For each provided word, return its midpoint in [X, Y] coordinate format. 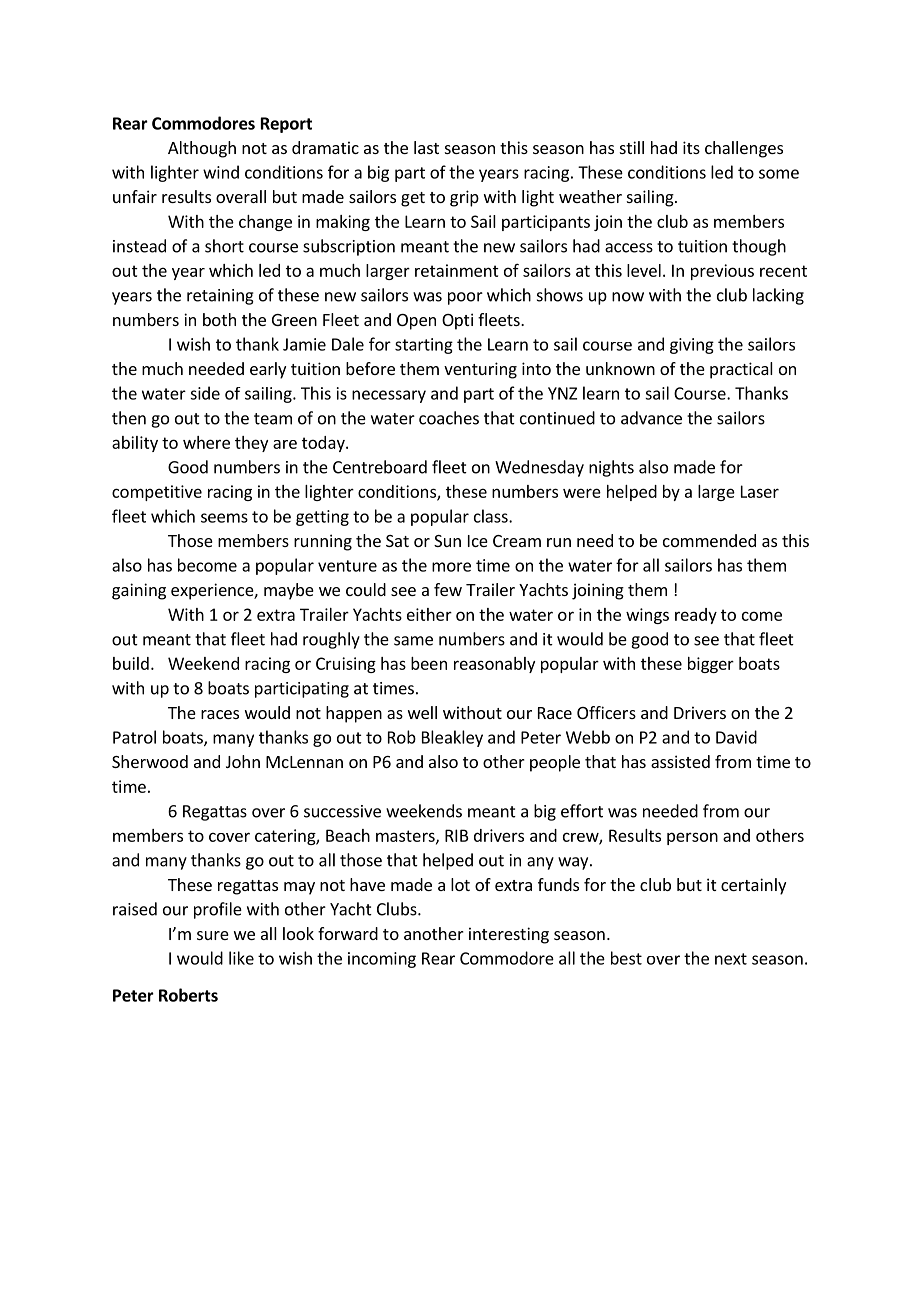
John [243, 761]
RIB [457, 835]
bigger [711, 665]
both [219, 319]
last [426, 147]
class [492, 516]
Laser [760, 491]
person [692, 838]
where [206, 442]
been [429, 663]
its [691, 147]
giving [692, 346]
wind [221, 172]
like [241, 958]
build [131, 663]
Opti [457, 321]
